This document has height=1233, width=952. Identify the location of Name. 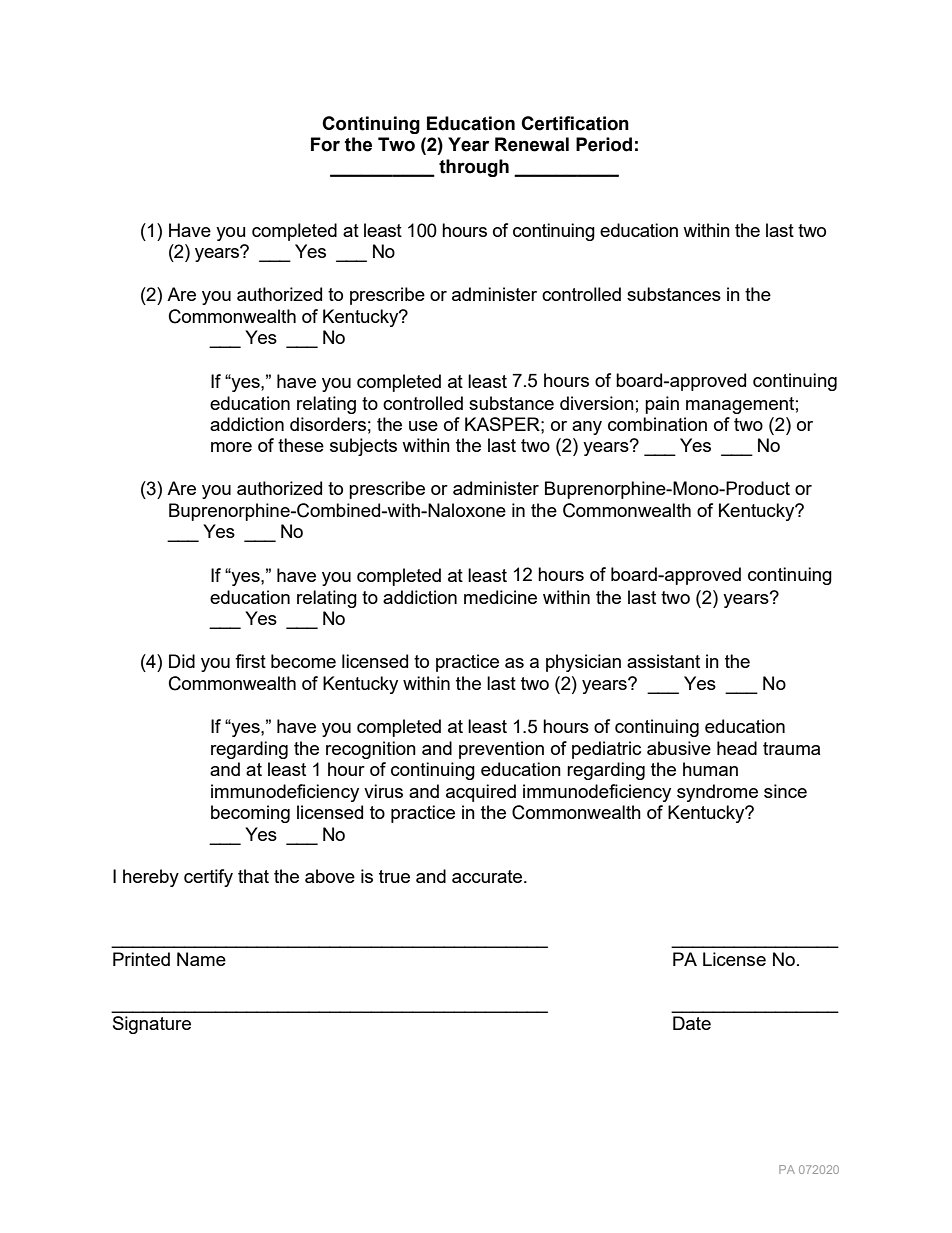
(201, 959).
